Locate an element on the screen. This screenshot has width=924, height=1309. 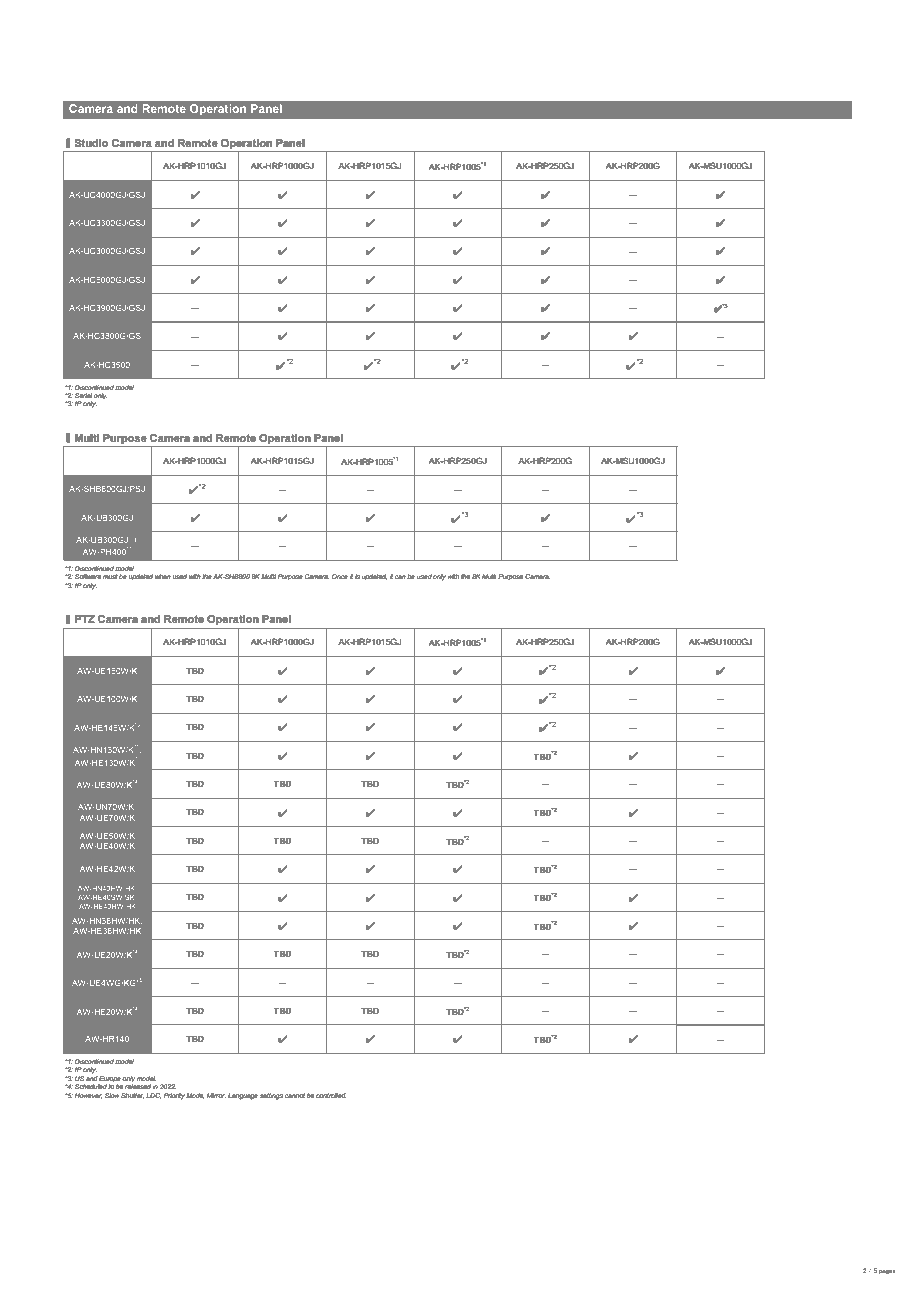
settings is located at coordinates (271, 1096).
